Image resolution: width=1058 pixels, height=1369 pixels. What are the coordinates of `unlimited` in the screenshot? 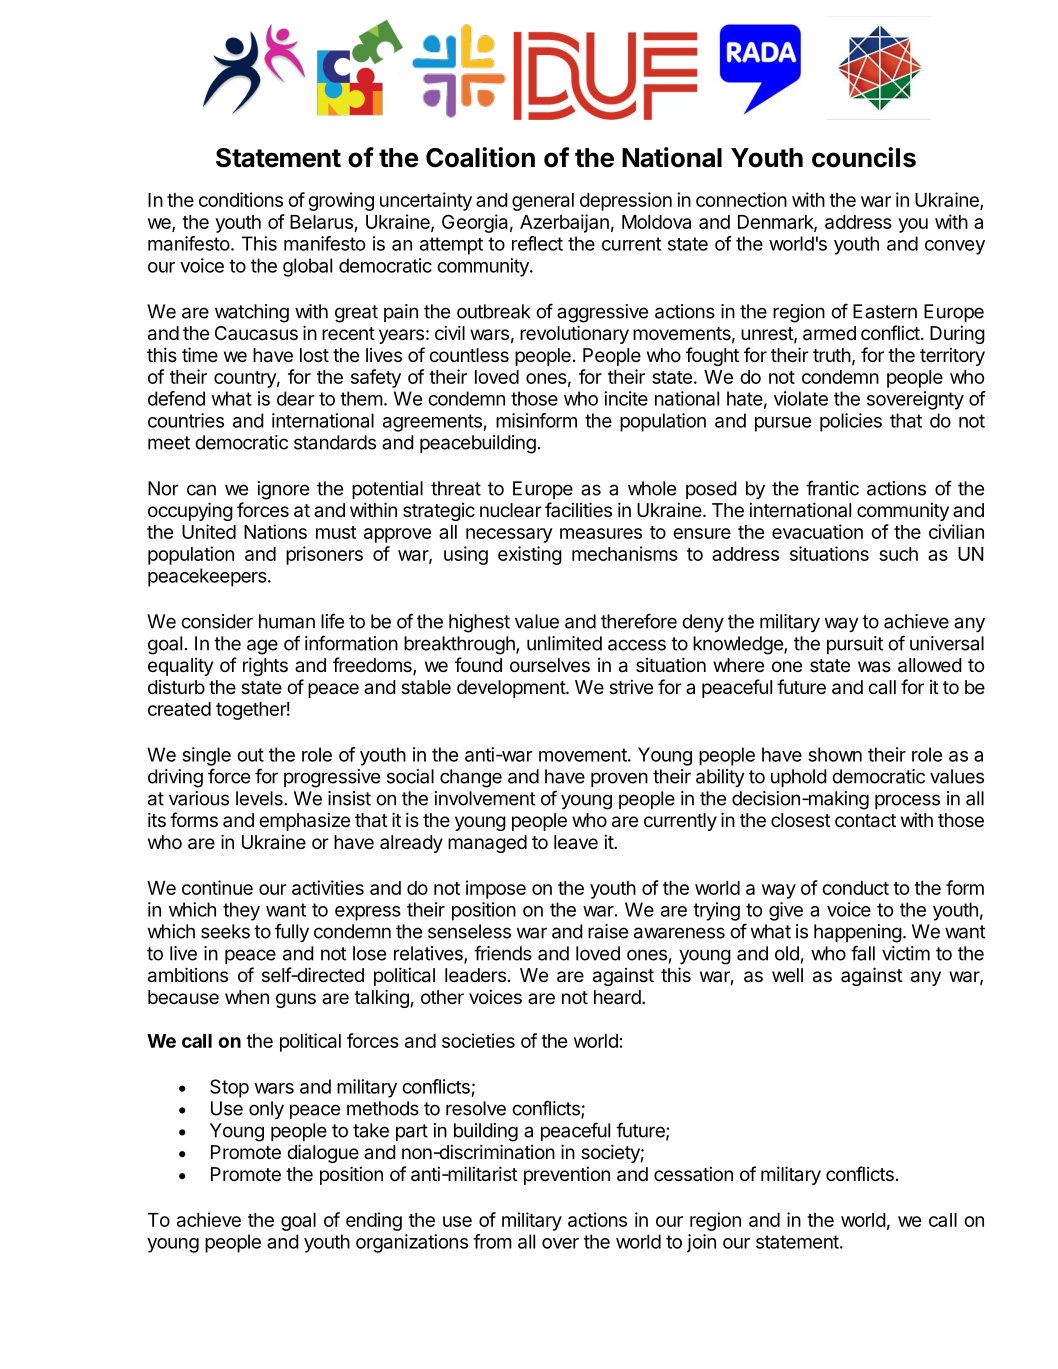 It's located at (564, 643).
